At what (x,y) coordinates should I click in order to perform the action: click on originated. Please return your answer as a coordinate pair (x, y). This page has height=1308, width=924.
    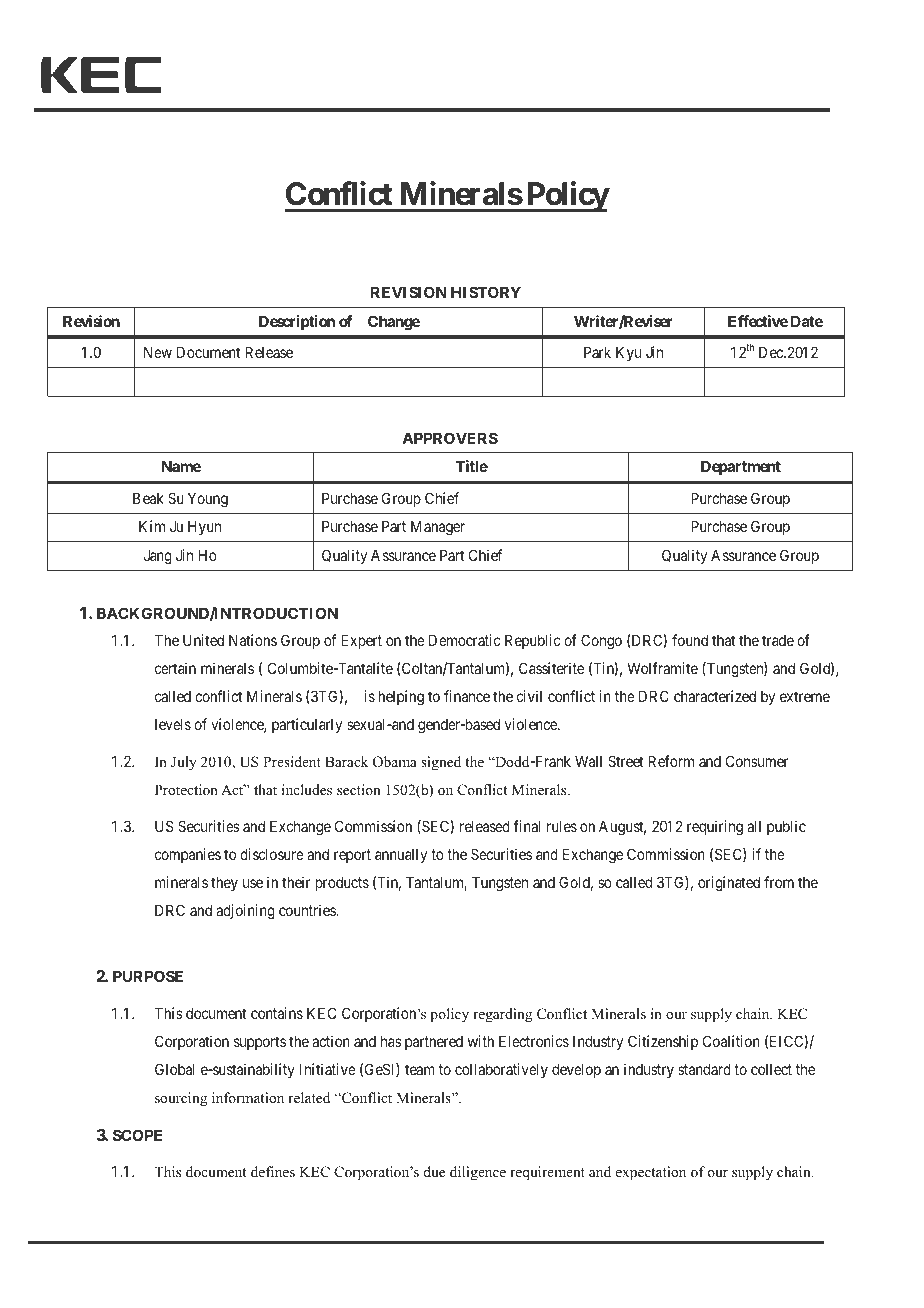
    Looking at the image, I should click on (729, 884).
